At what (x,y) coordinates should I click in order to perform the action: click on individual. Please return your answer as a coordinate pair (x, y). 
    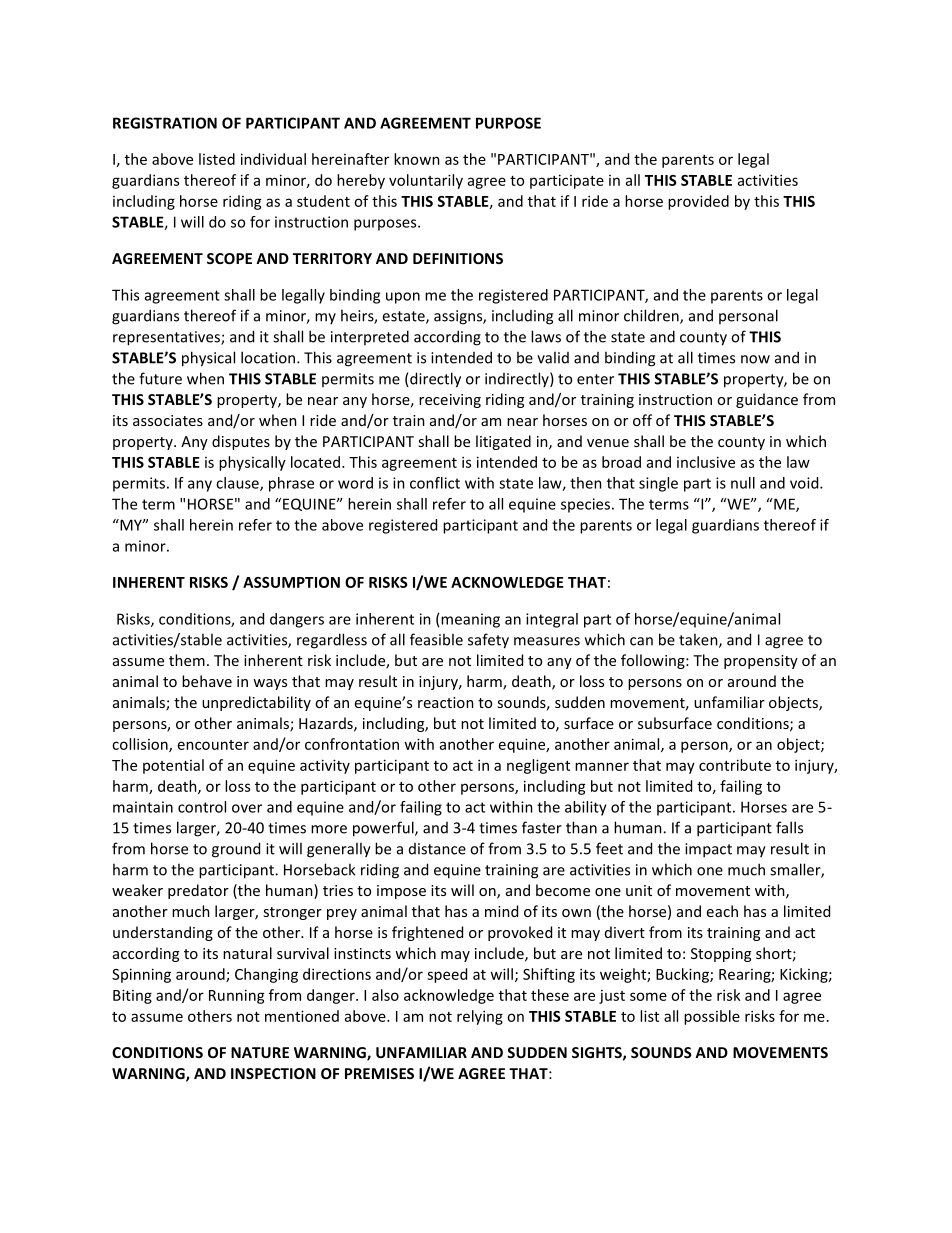
    Looking at the image, I should click on (273, 159).
